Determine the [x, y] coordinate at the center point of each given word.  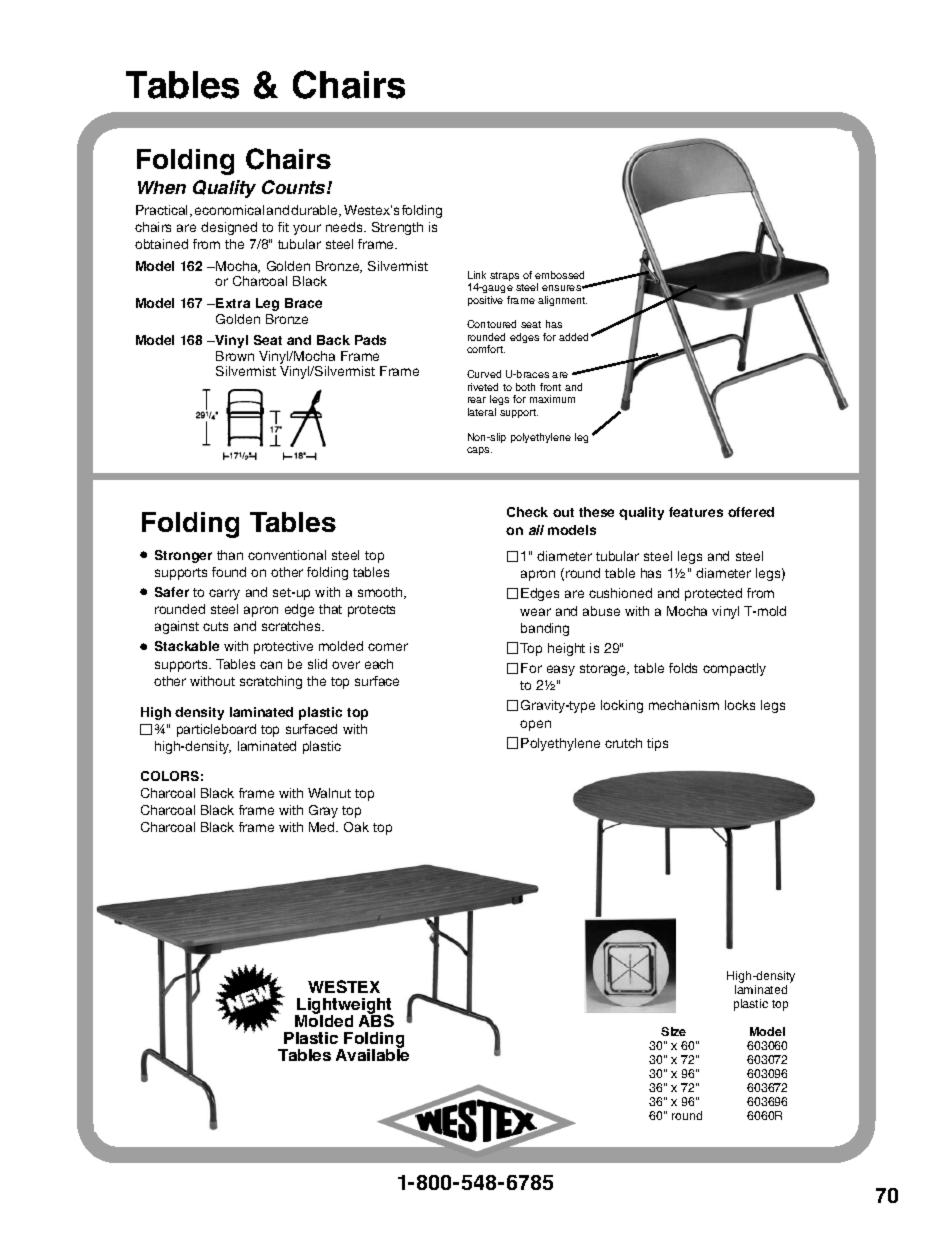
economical [229, 210]
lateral [482, 412]
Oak [356, 827]
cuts [215, 626]
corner [388, 647]
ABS [376, 1019]
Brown [235, 356]
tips [657, 744]
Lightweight [344, 1007]
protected [713, 594]
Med [323, 827]
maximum [552, 399]
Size [673, 1031]
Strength [397, 228]
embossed [559, 275]
